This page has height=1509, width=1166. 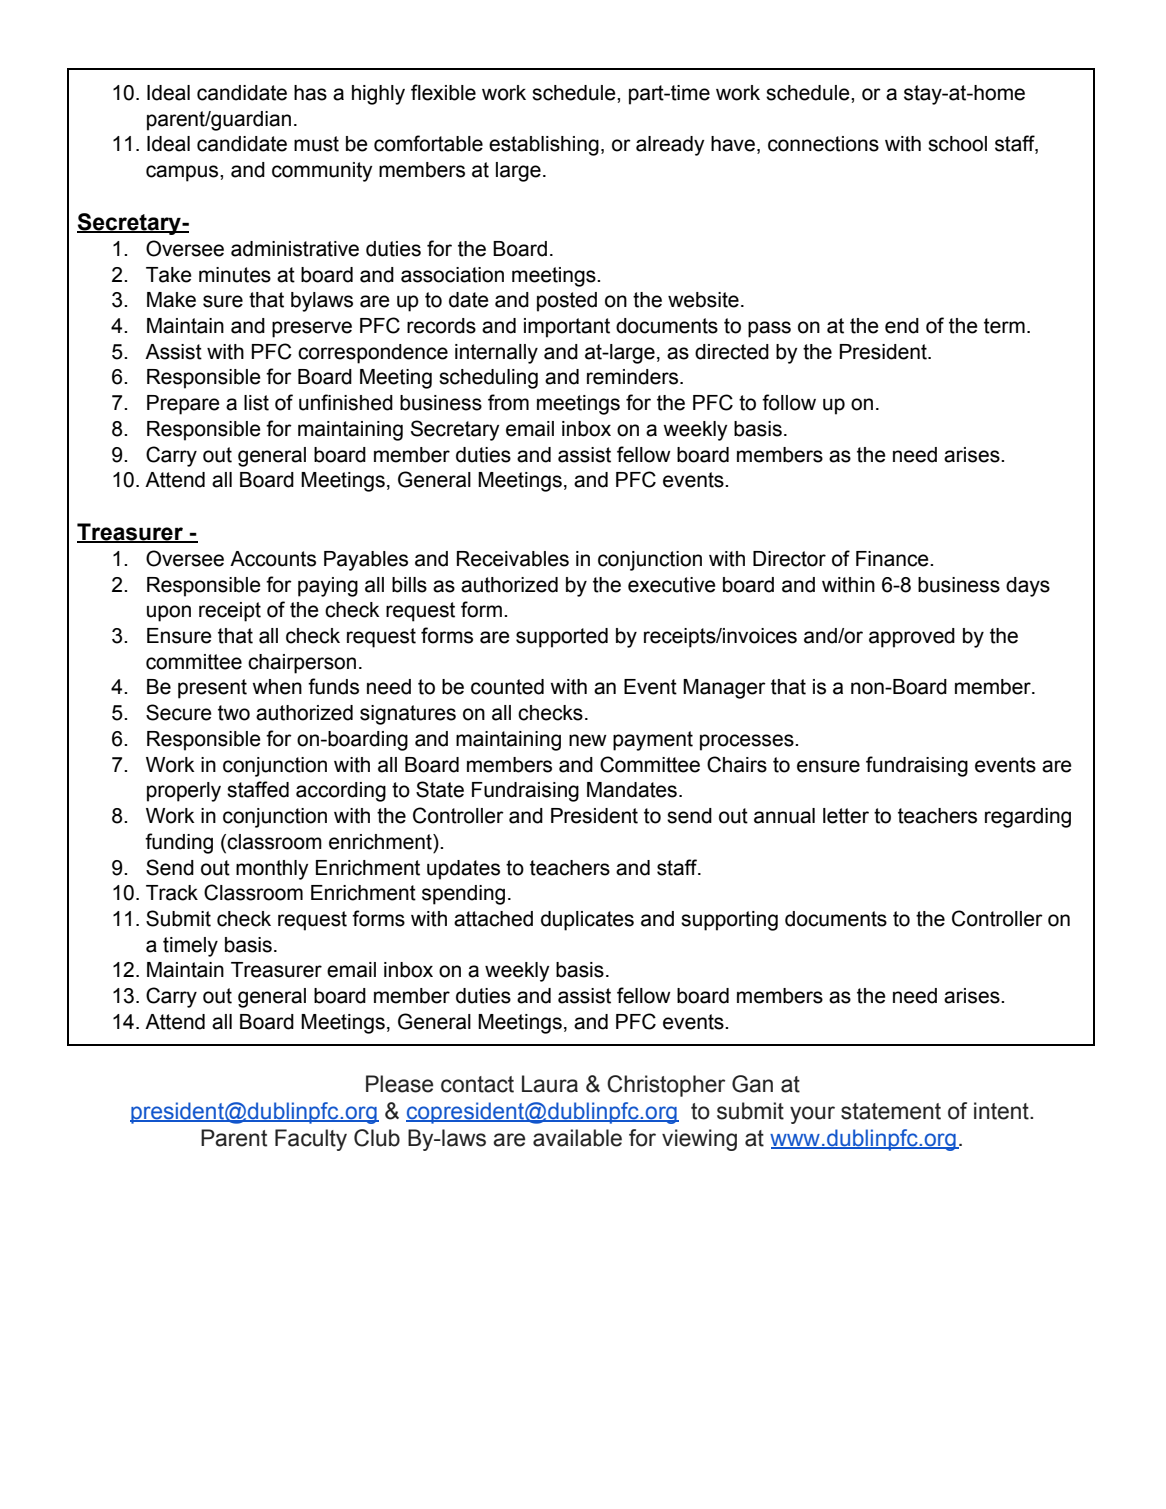 I want to click on list, so click(x=256, y=403).
